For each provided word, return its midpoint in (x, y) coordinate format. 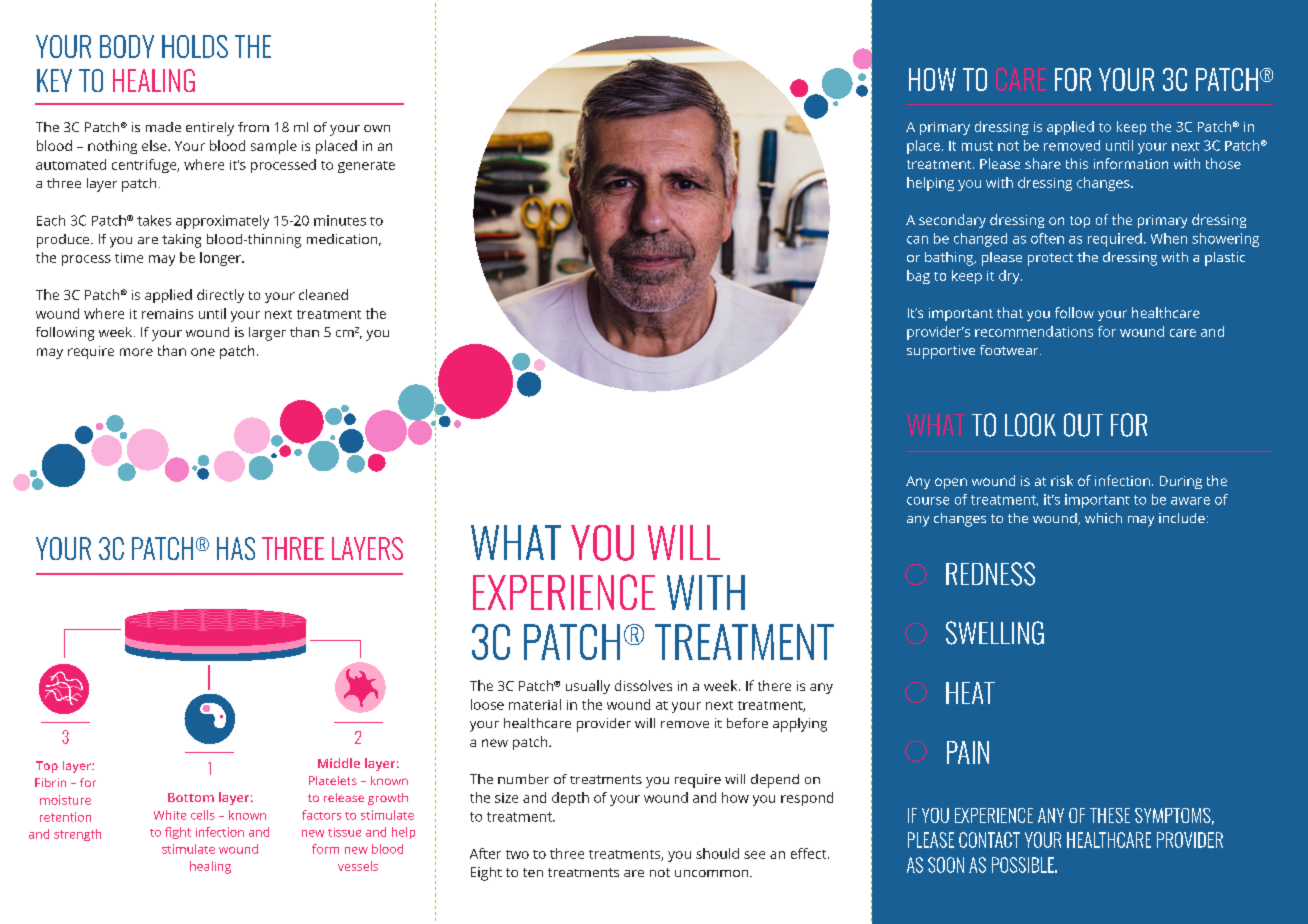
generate (366, 167)
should (717, 853)
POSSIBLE (1024, 865)
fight (178, 833)
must (977, 146)
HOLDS (195, 46)
